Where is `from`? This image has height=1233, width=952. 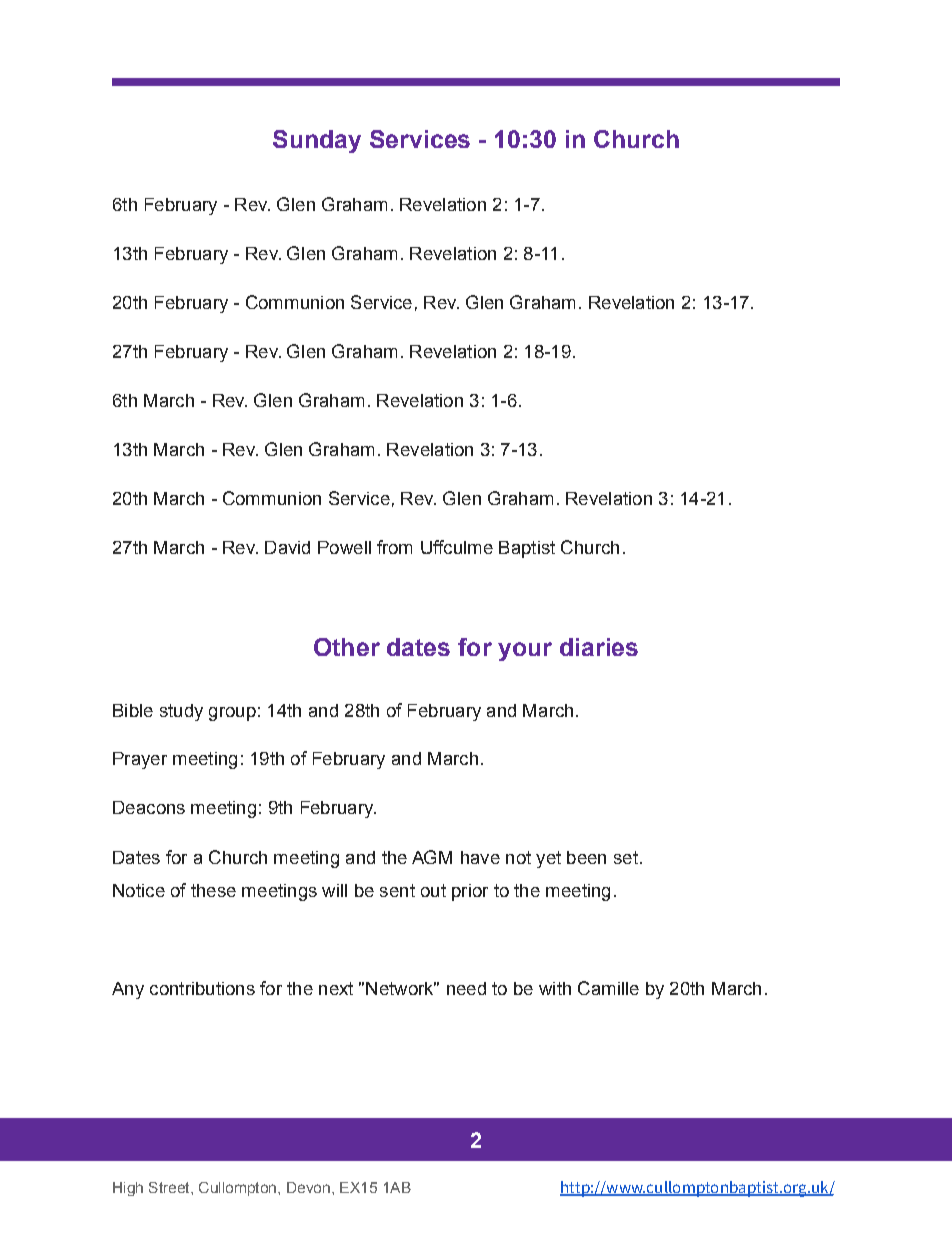
from is located at coordinates (394, 547).
